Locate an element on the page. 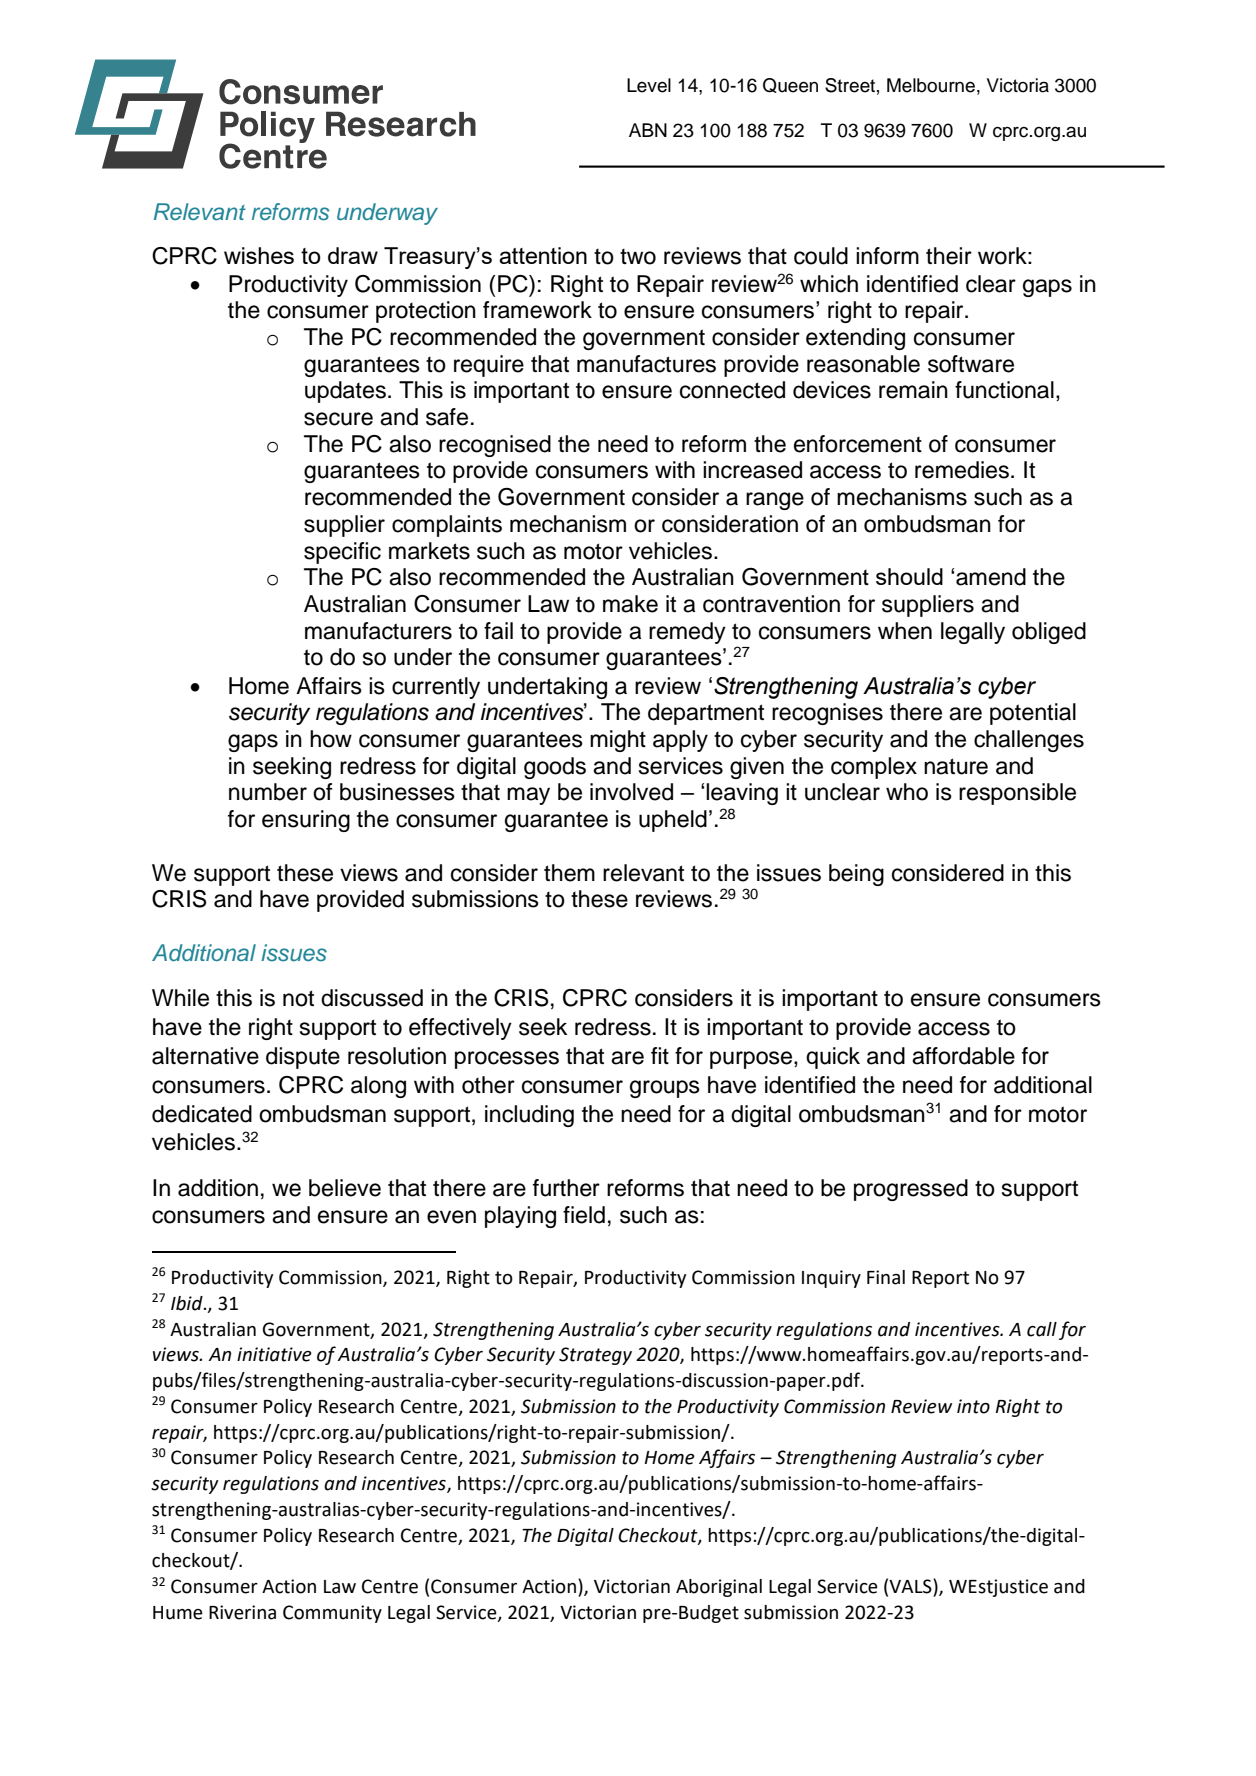 This page has height=1776, width=1256. them is located at coordinates (569, 873).
